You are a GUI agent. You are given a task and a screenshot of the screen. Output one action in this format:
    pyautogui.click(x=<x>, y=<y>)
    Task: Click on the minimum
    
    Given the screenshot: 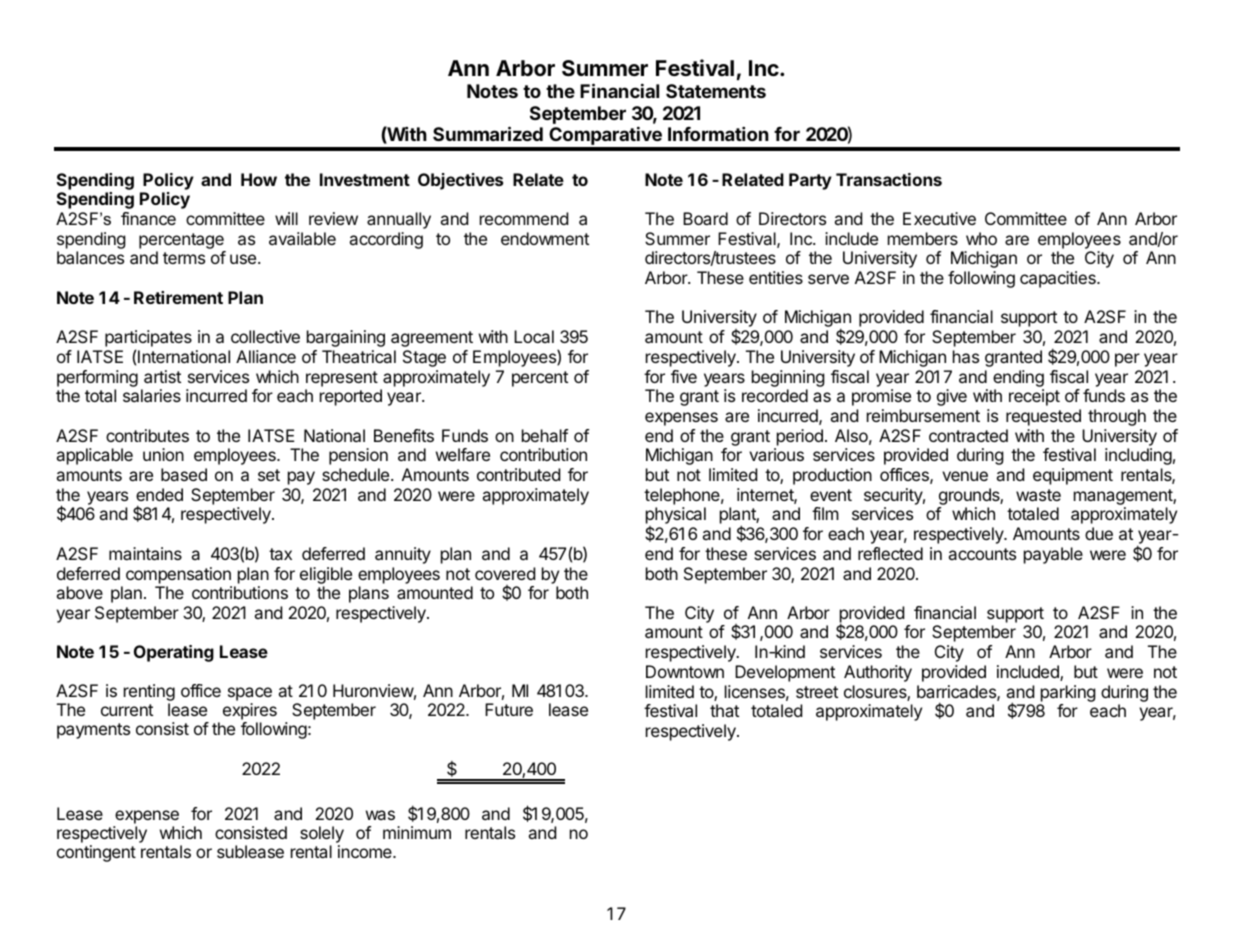 What is the action you would take?
    pyautogui.click(x=417, y=832)
